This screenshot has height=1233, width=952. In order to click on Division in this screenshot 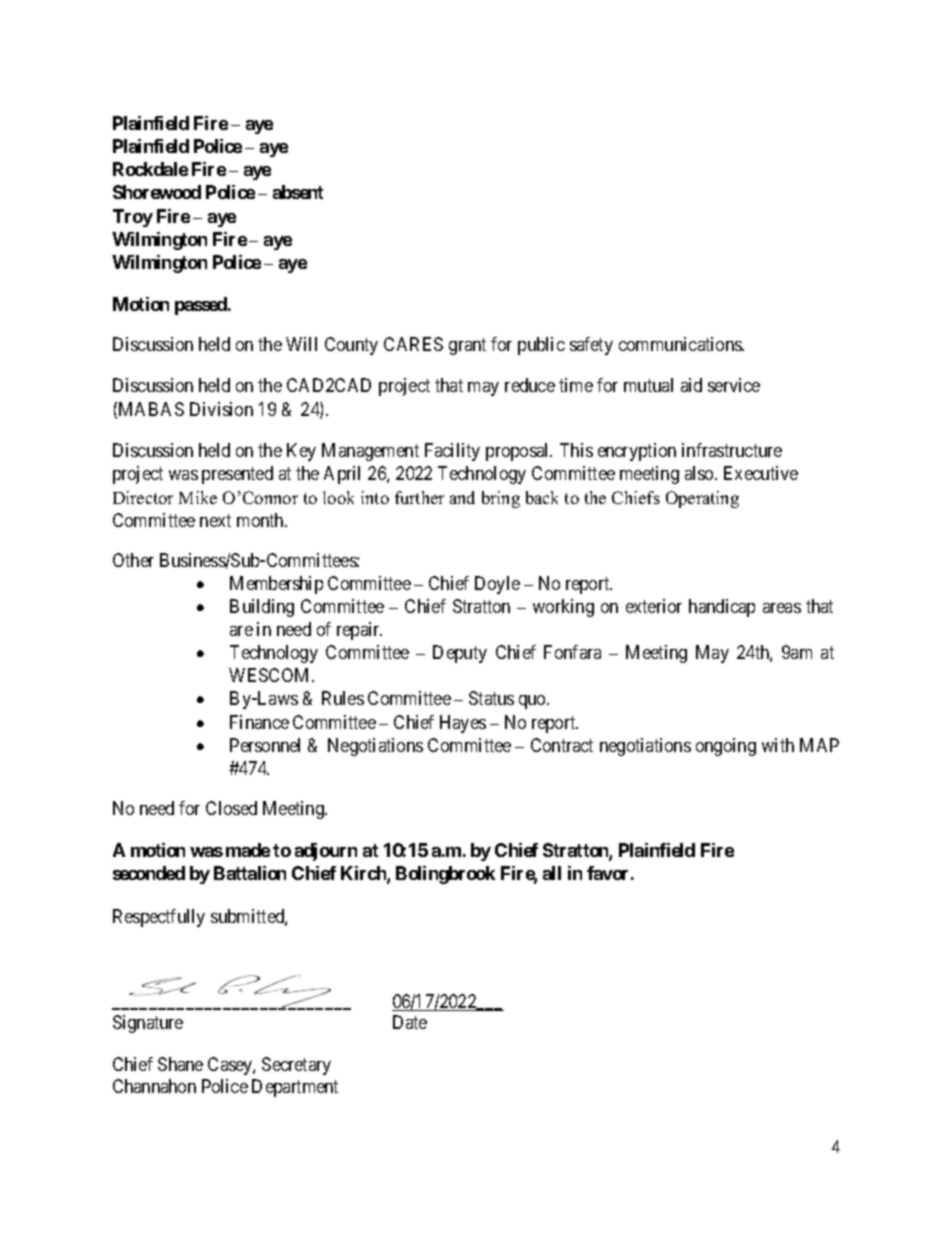, I will do `click(221, 409)`.
